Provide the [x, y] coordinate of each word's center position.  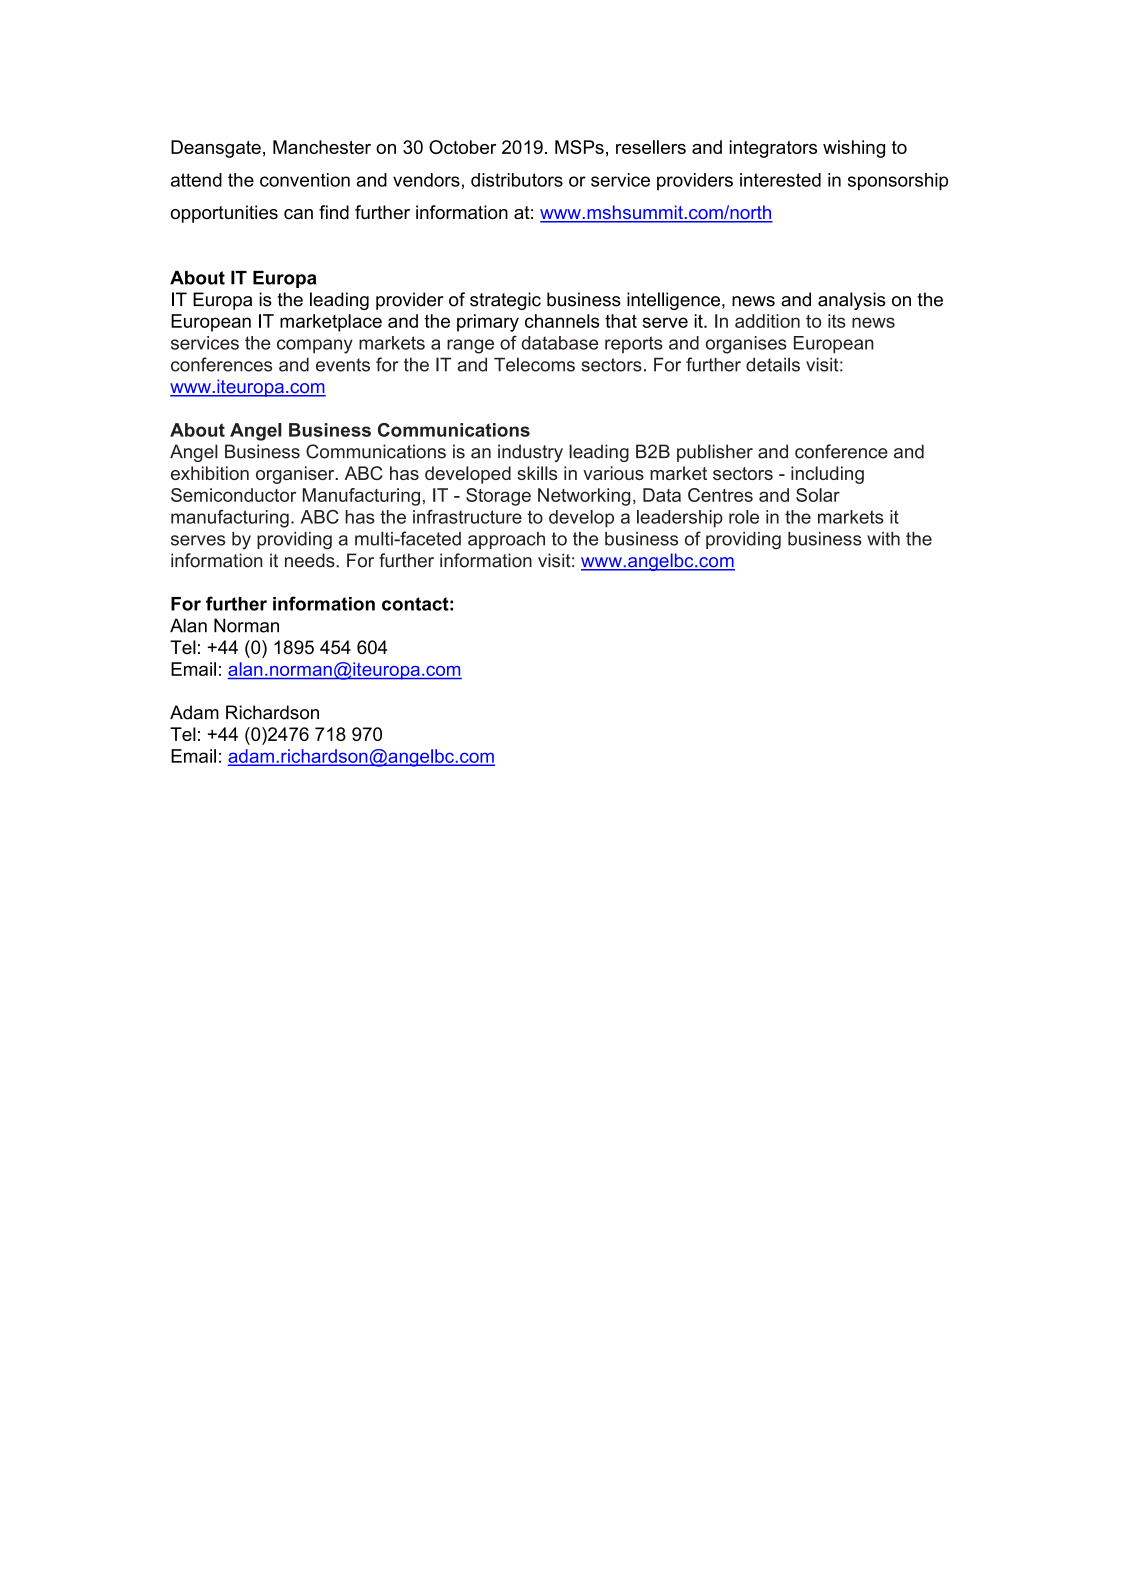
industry [530, 453]
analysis [852, 301]
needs [311, 560]
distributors [517, 180]
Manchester [322, 147]
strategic [505, 301]
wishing [854, 149]
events [343, 365]
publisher [715, 453]
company [315, 346]
